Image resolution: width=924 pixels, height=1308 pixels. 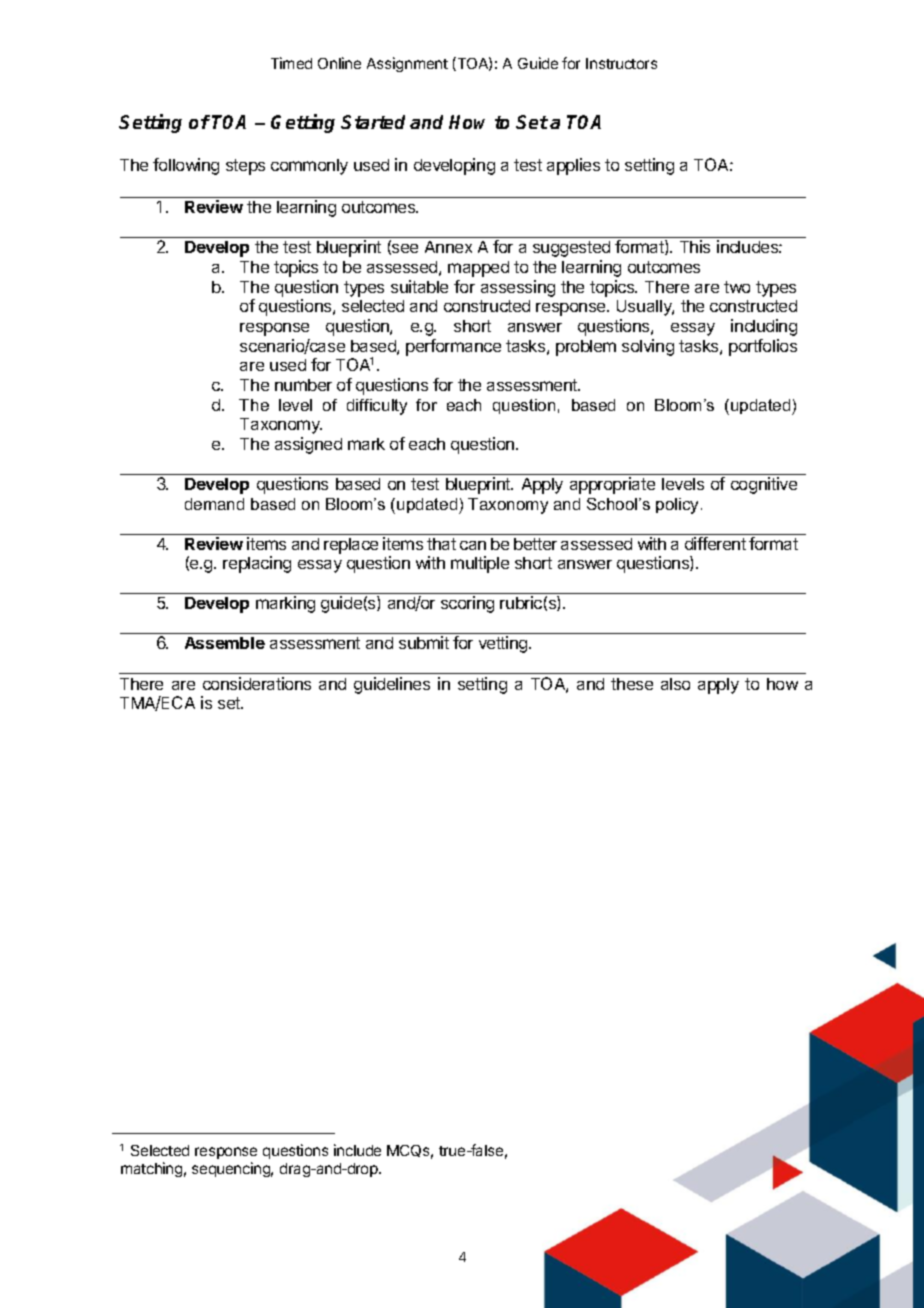 What do you see at coordinates (407, 64) in the page?
I see `Assignment` at bounding box center [407, 64].
